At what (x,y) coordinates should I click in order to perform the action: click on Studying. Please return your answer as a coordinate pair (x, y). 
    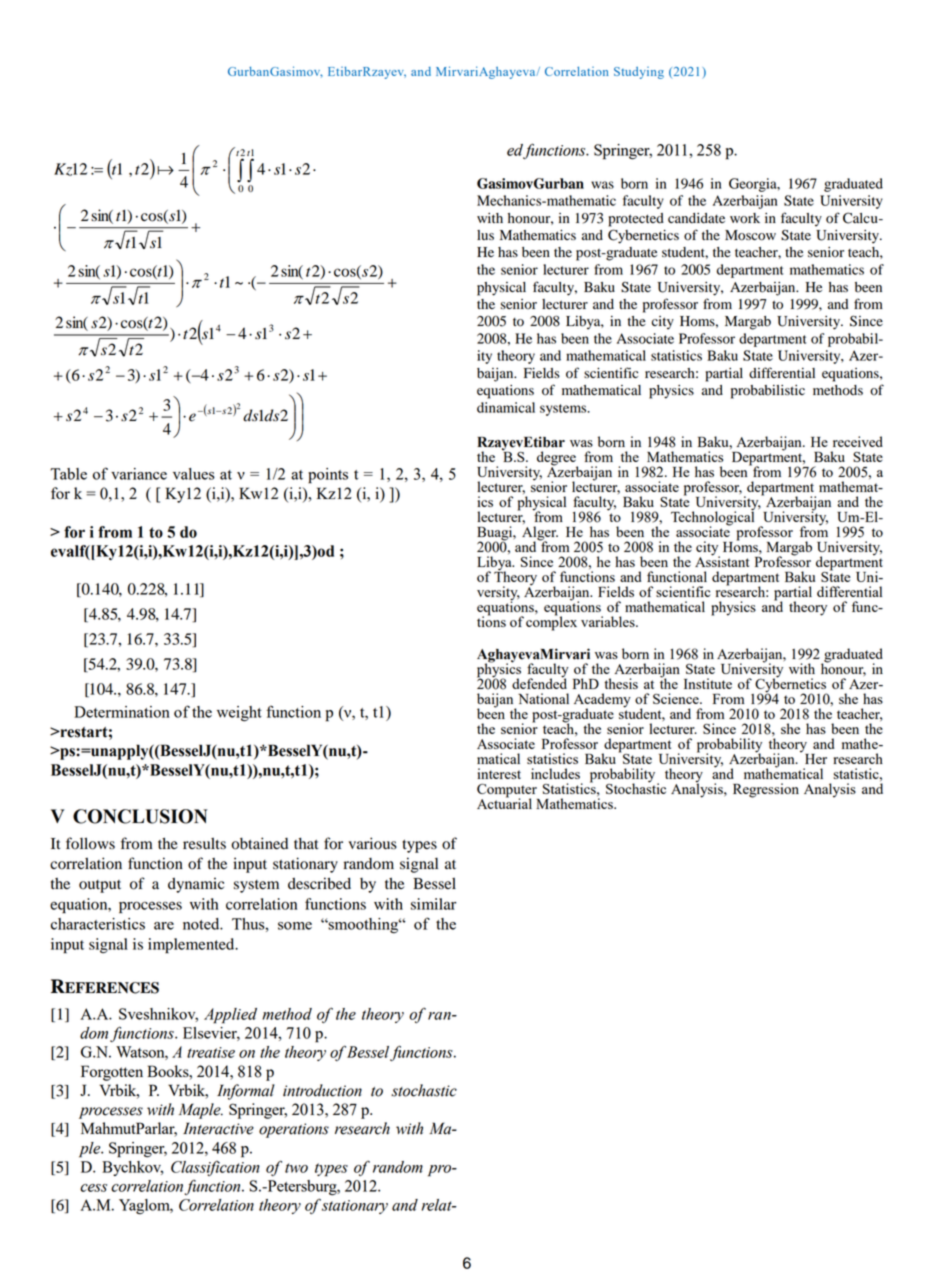
    Looking at the image, I should click on (639, 73).
